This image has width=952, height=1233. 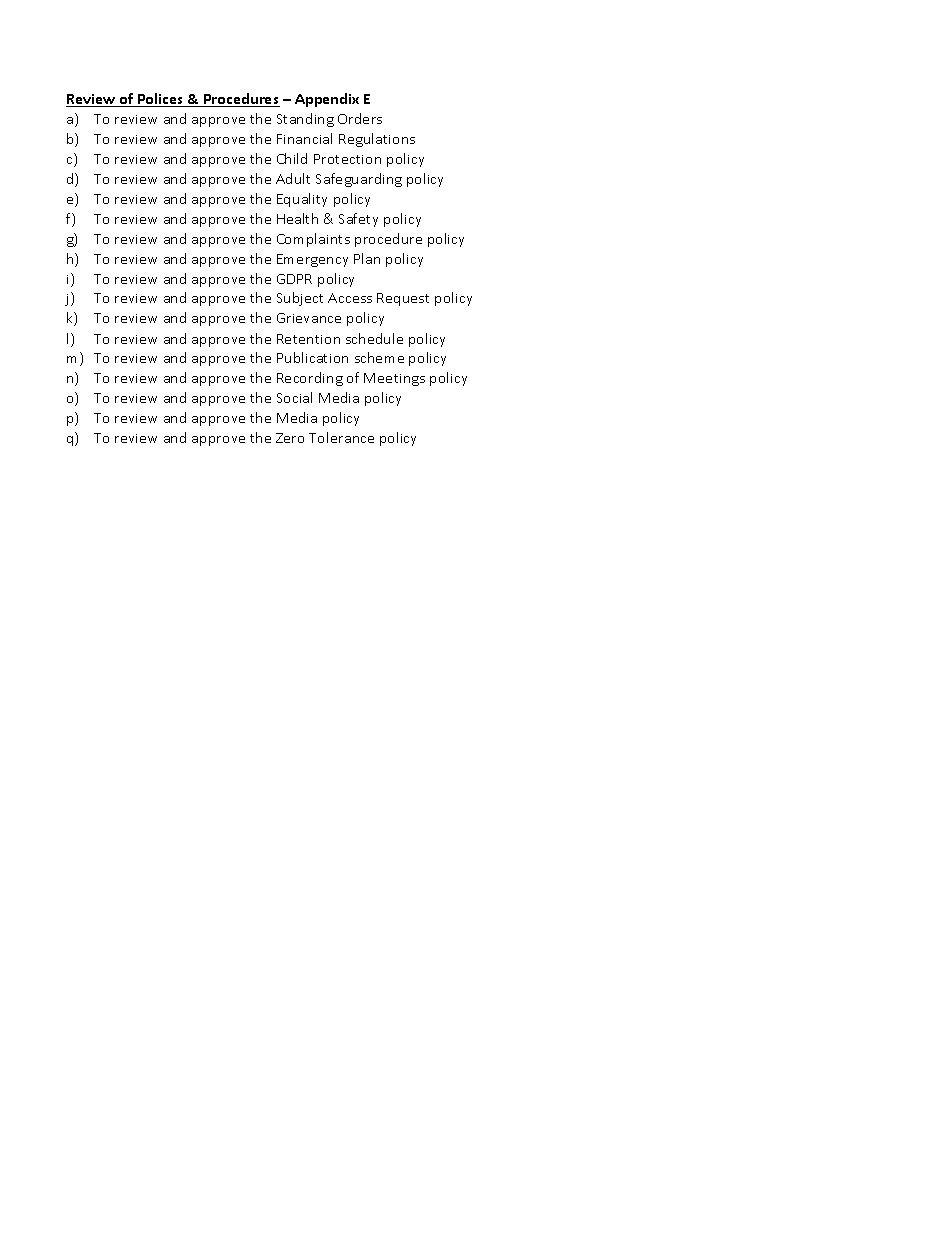 What do you see at coordinates (161, 100) in the image?
I see `Polices` at bounding box center [161, 100].
